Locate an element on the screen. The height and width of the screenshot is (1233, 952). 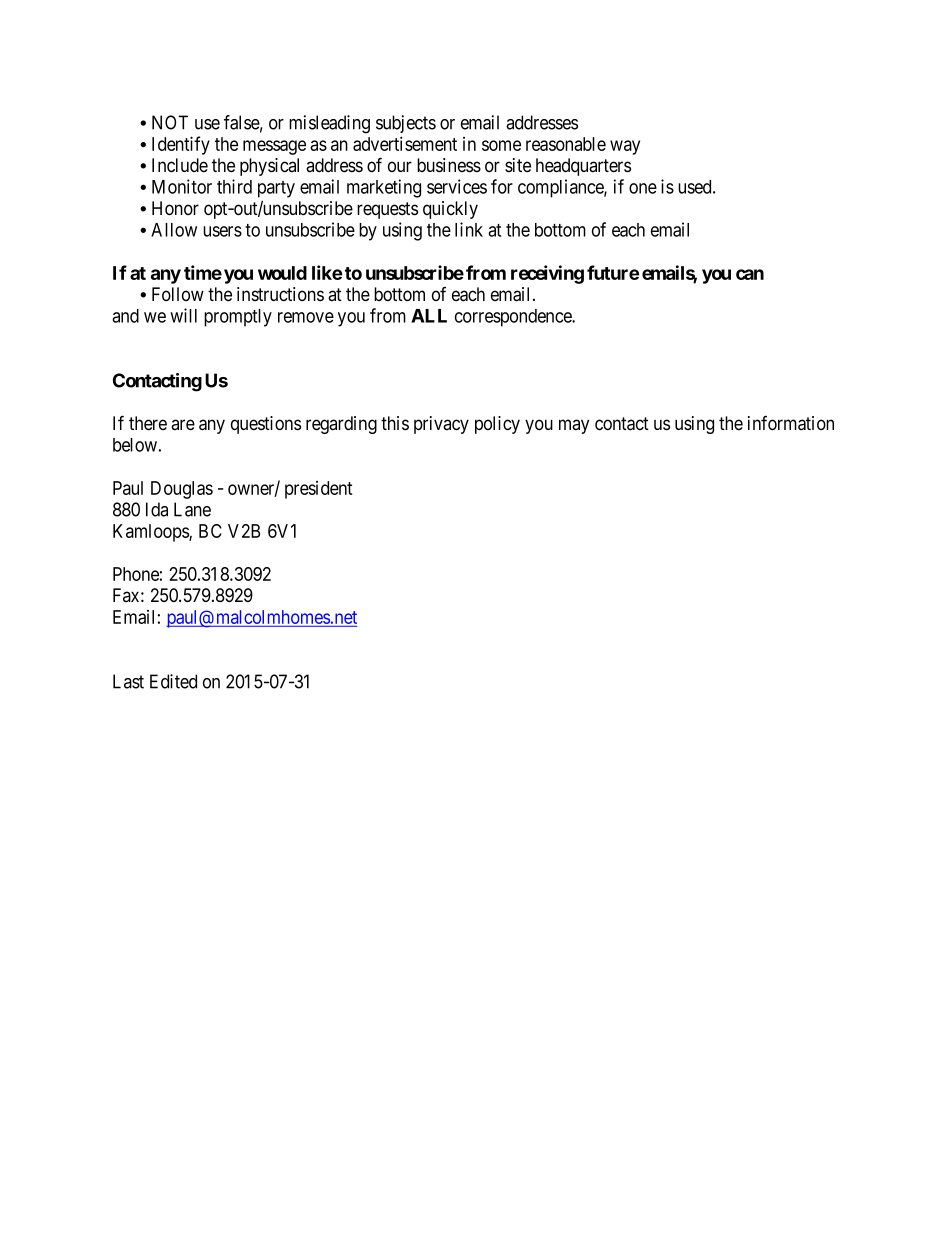
Edited is located at coordinates (173, 681).
